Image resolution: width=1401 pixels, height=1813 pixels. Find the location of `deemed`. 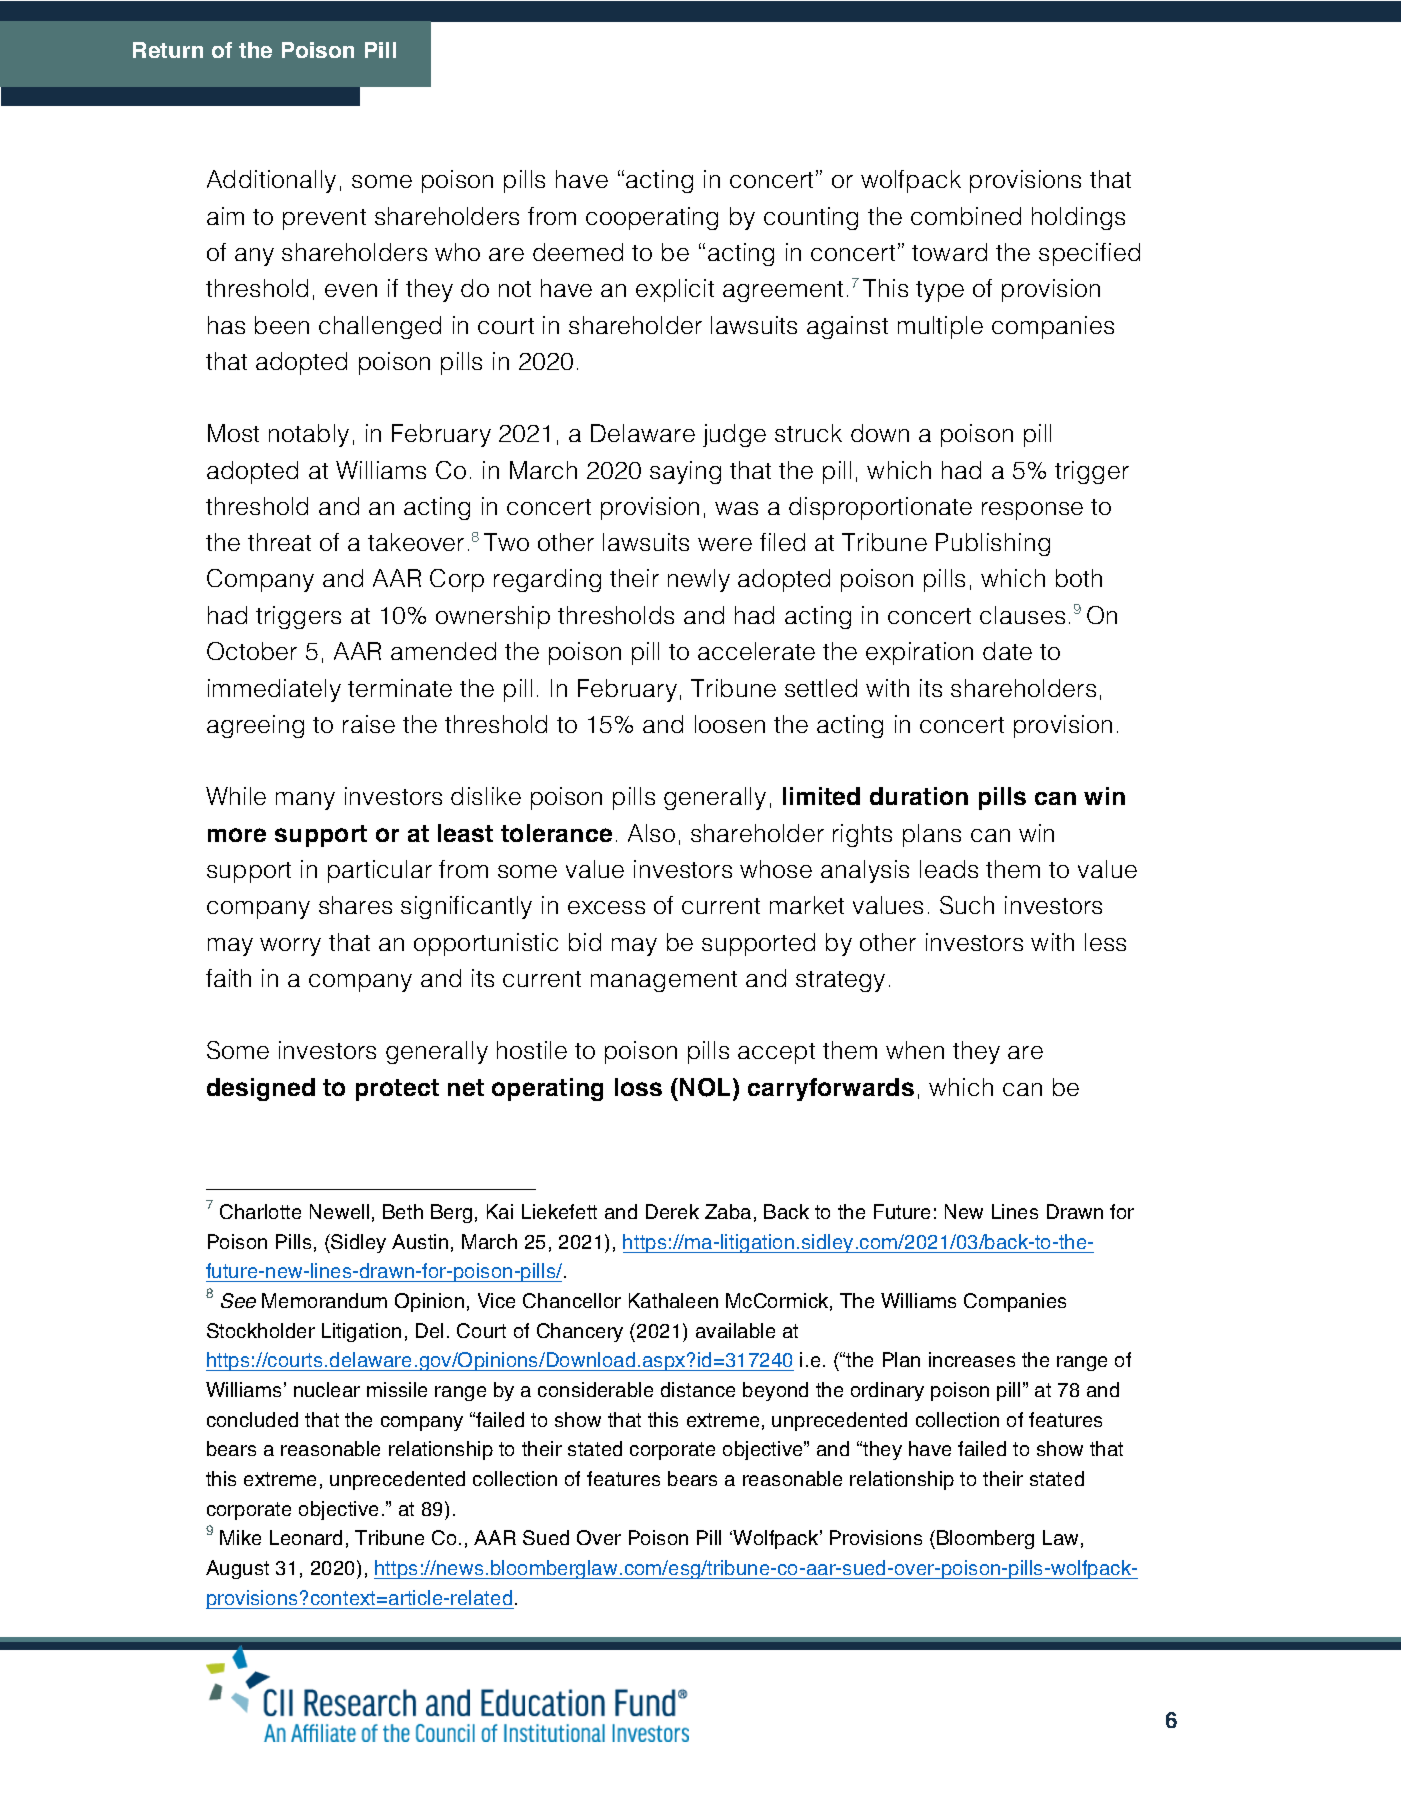

deemed is located at coordinates (578, 252).
